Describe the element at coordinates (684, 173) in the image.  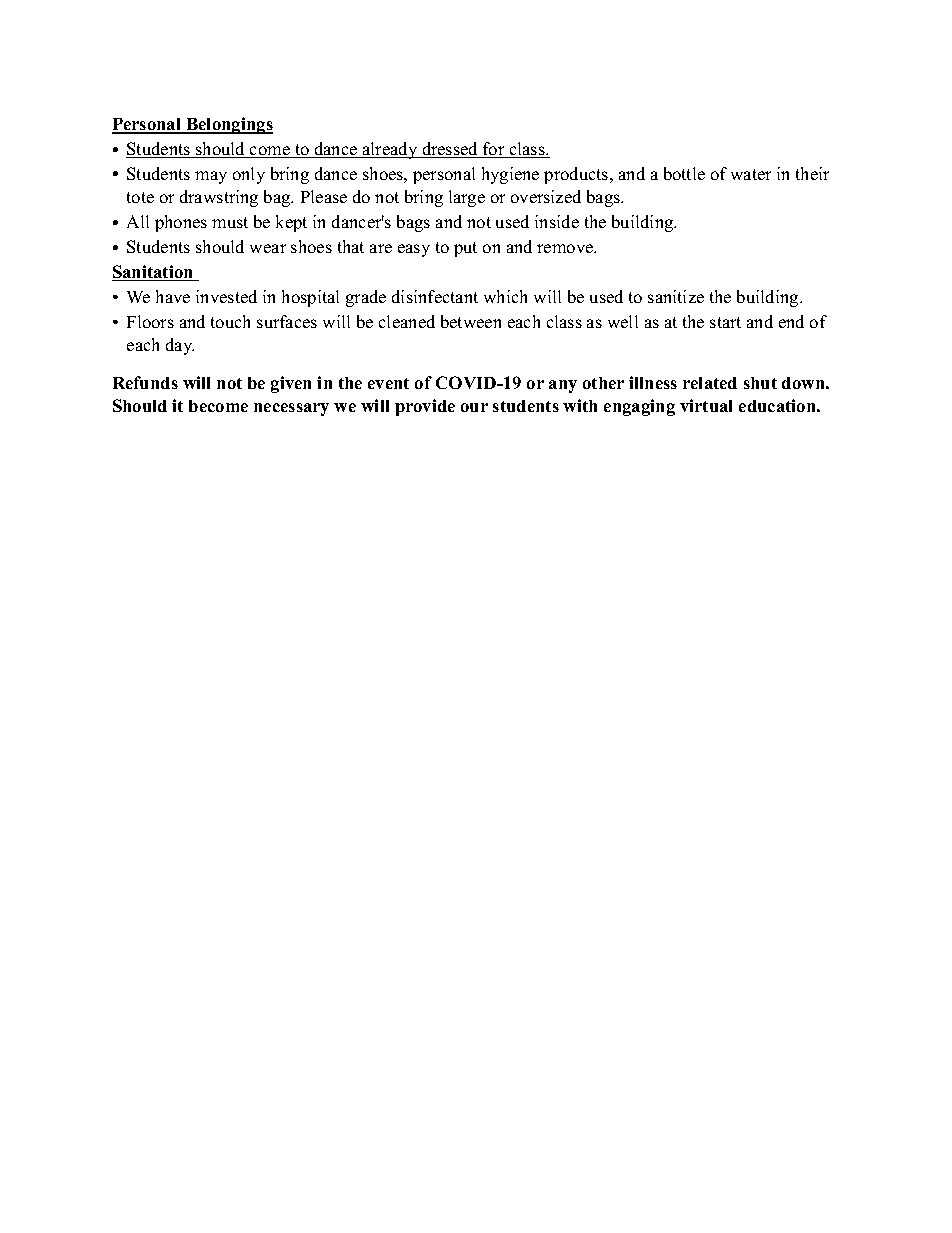
I see `bottle` at that location.
